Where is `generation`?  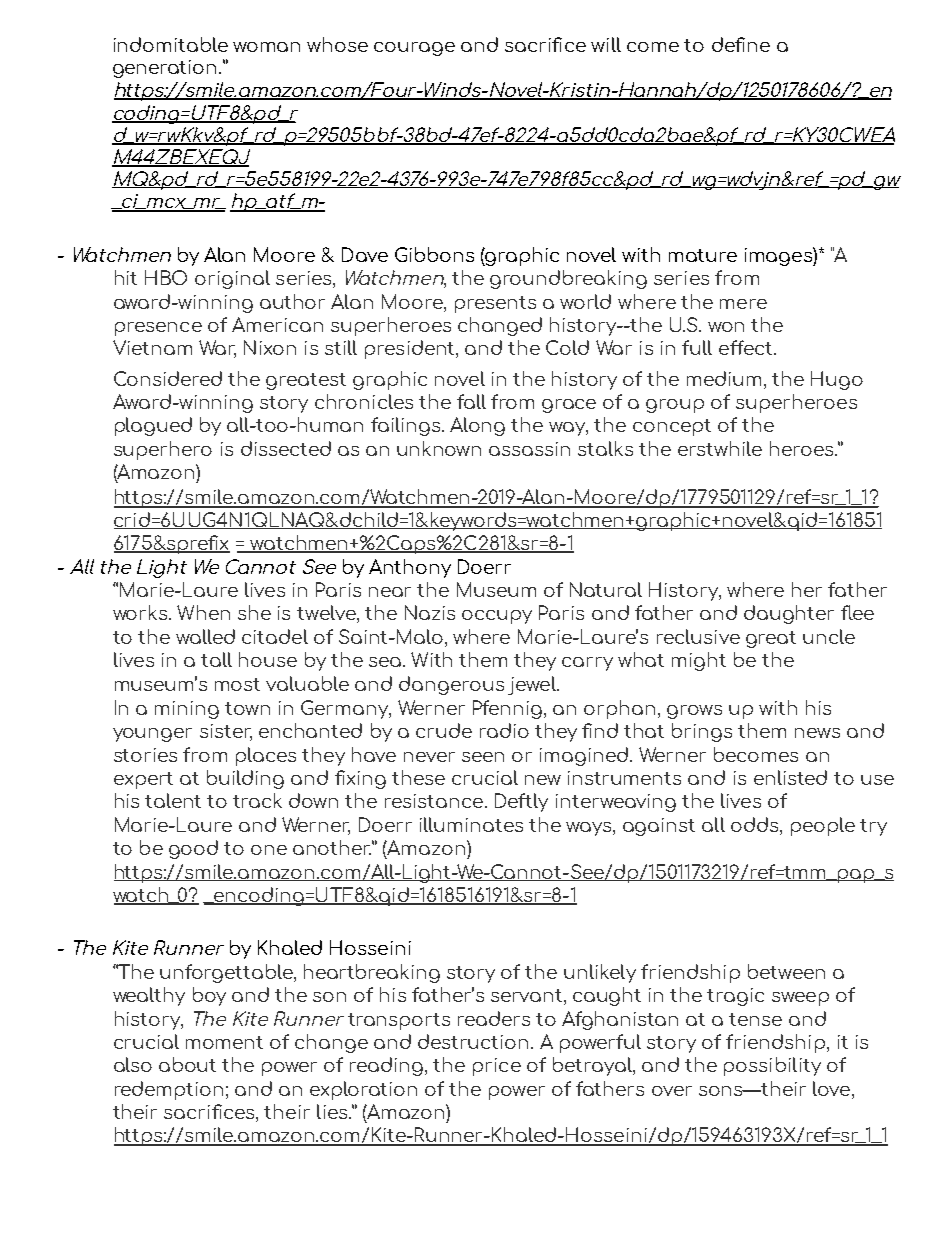 generation is located at coordinates (164, 69).
